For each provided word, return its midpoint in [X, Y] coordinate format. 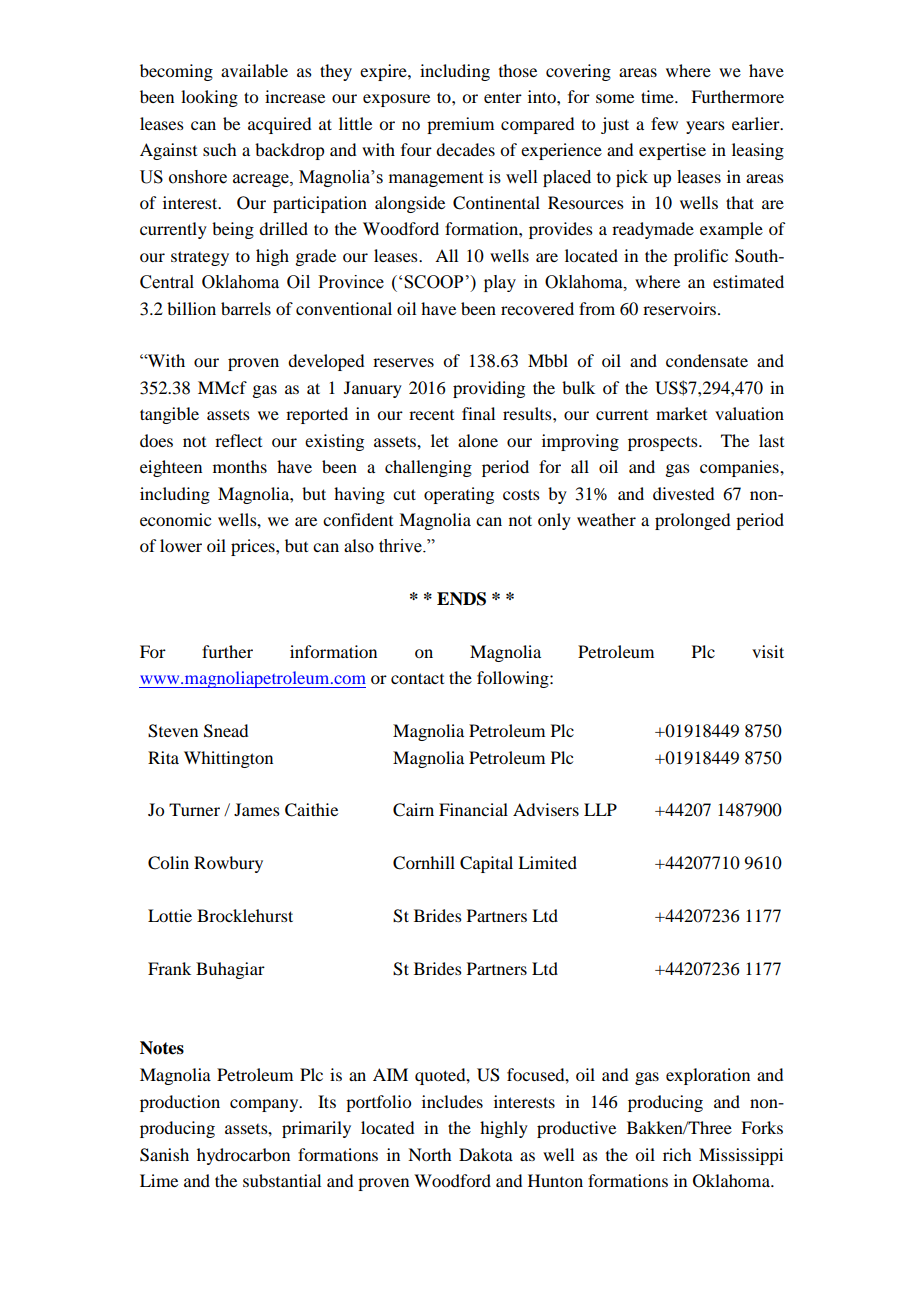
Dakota [486, 1154]
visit [768, 651]
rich [677, 1154]
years [705, 127]
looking [209, 98]
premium [460, 125]
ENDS [461, 599]
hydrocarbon [243, 1156]
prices [254, 547]
